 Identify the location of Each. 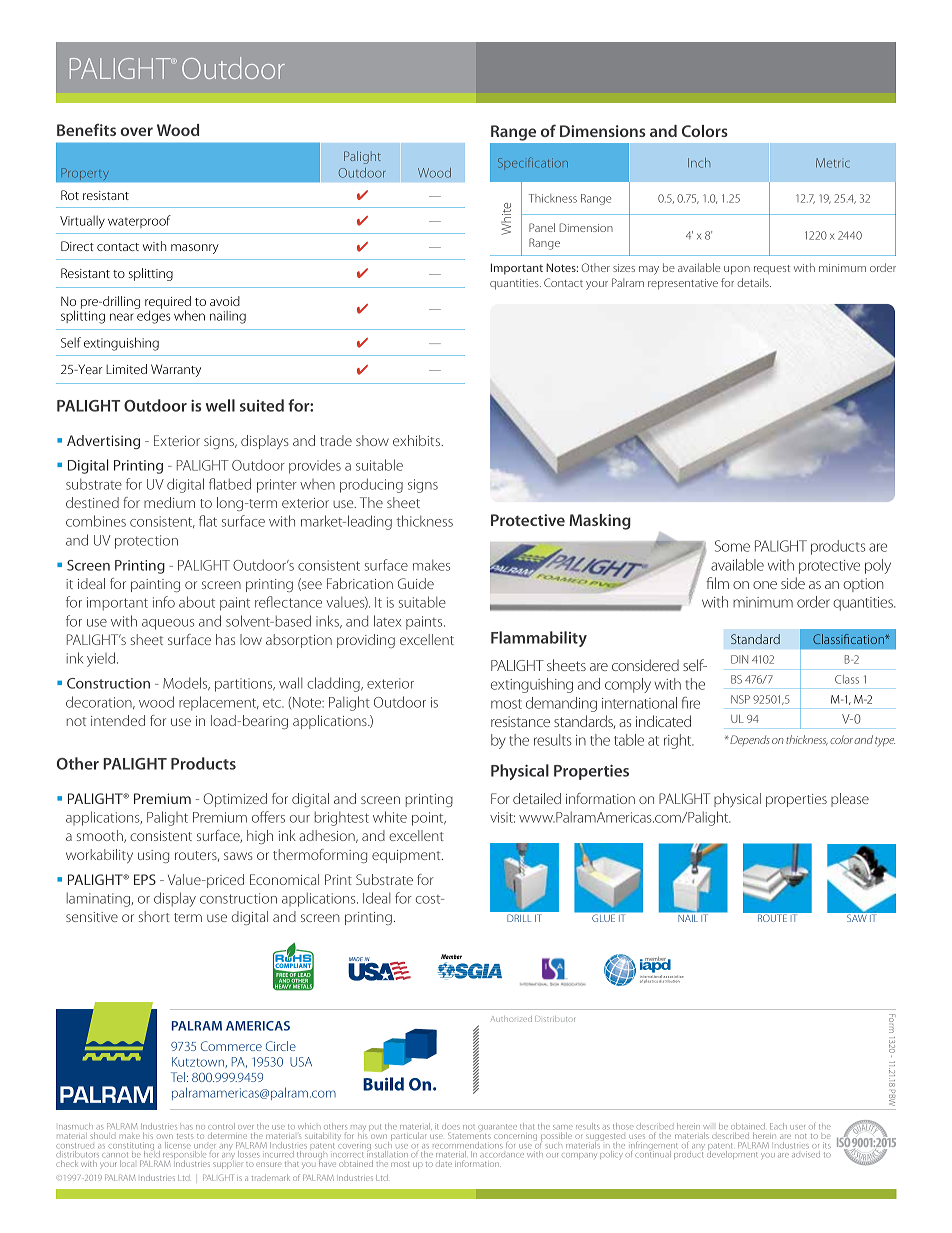
(778, 1126).
